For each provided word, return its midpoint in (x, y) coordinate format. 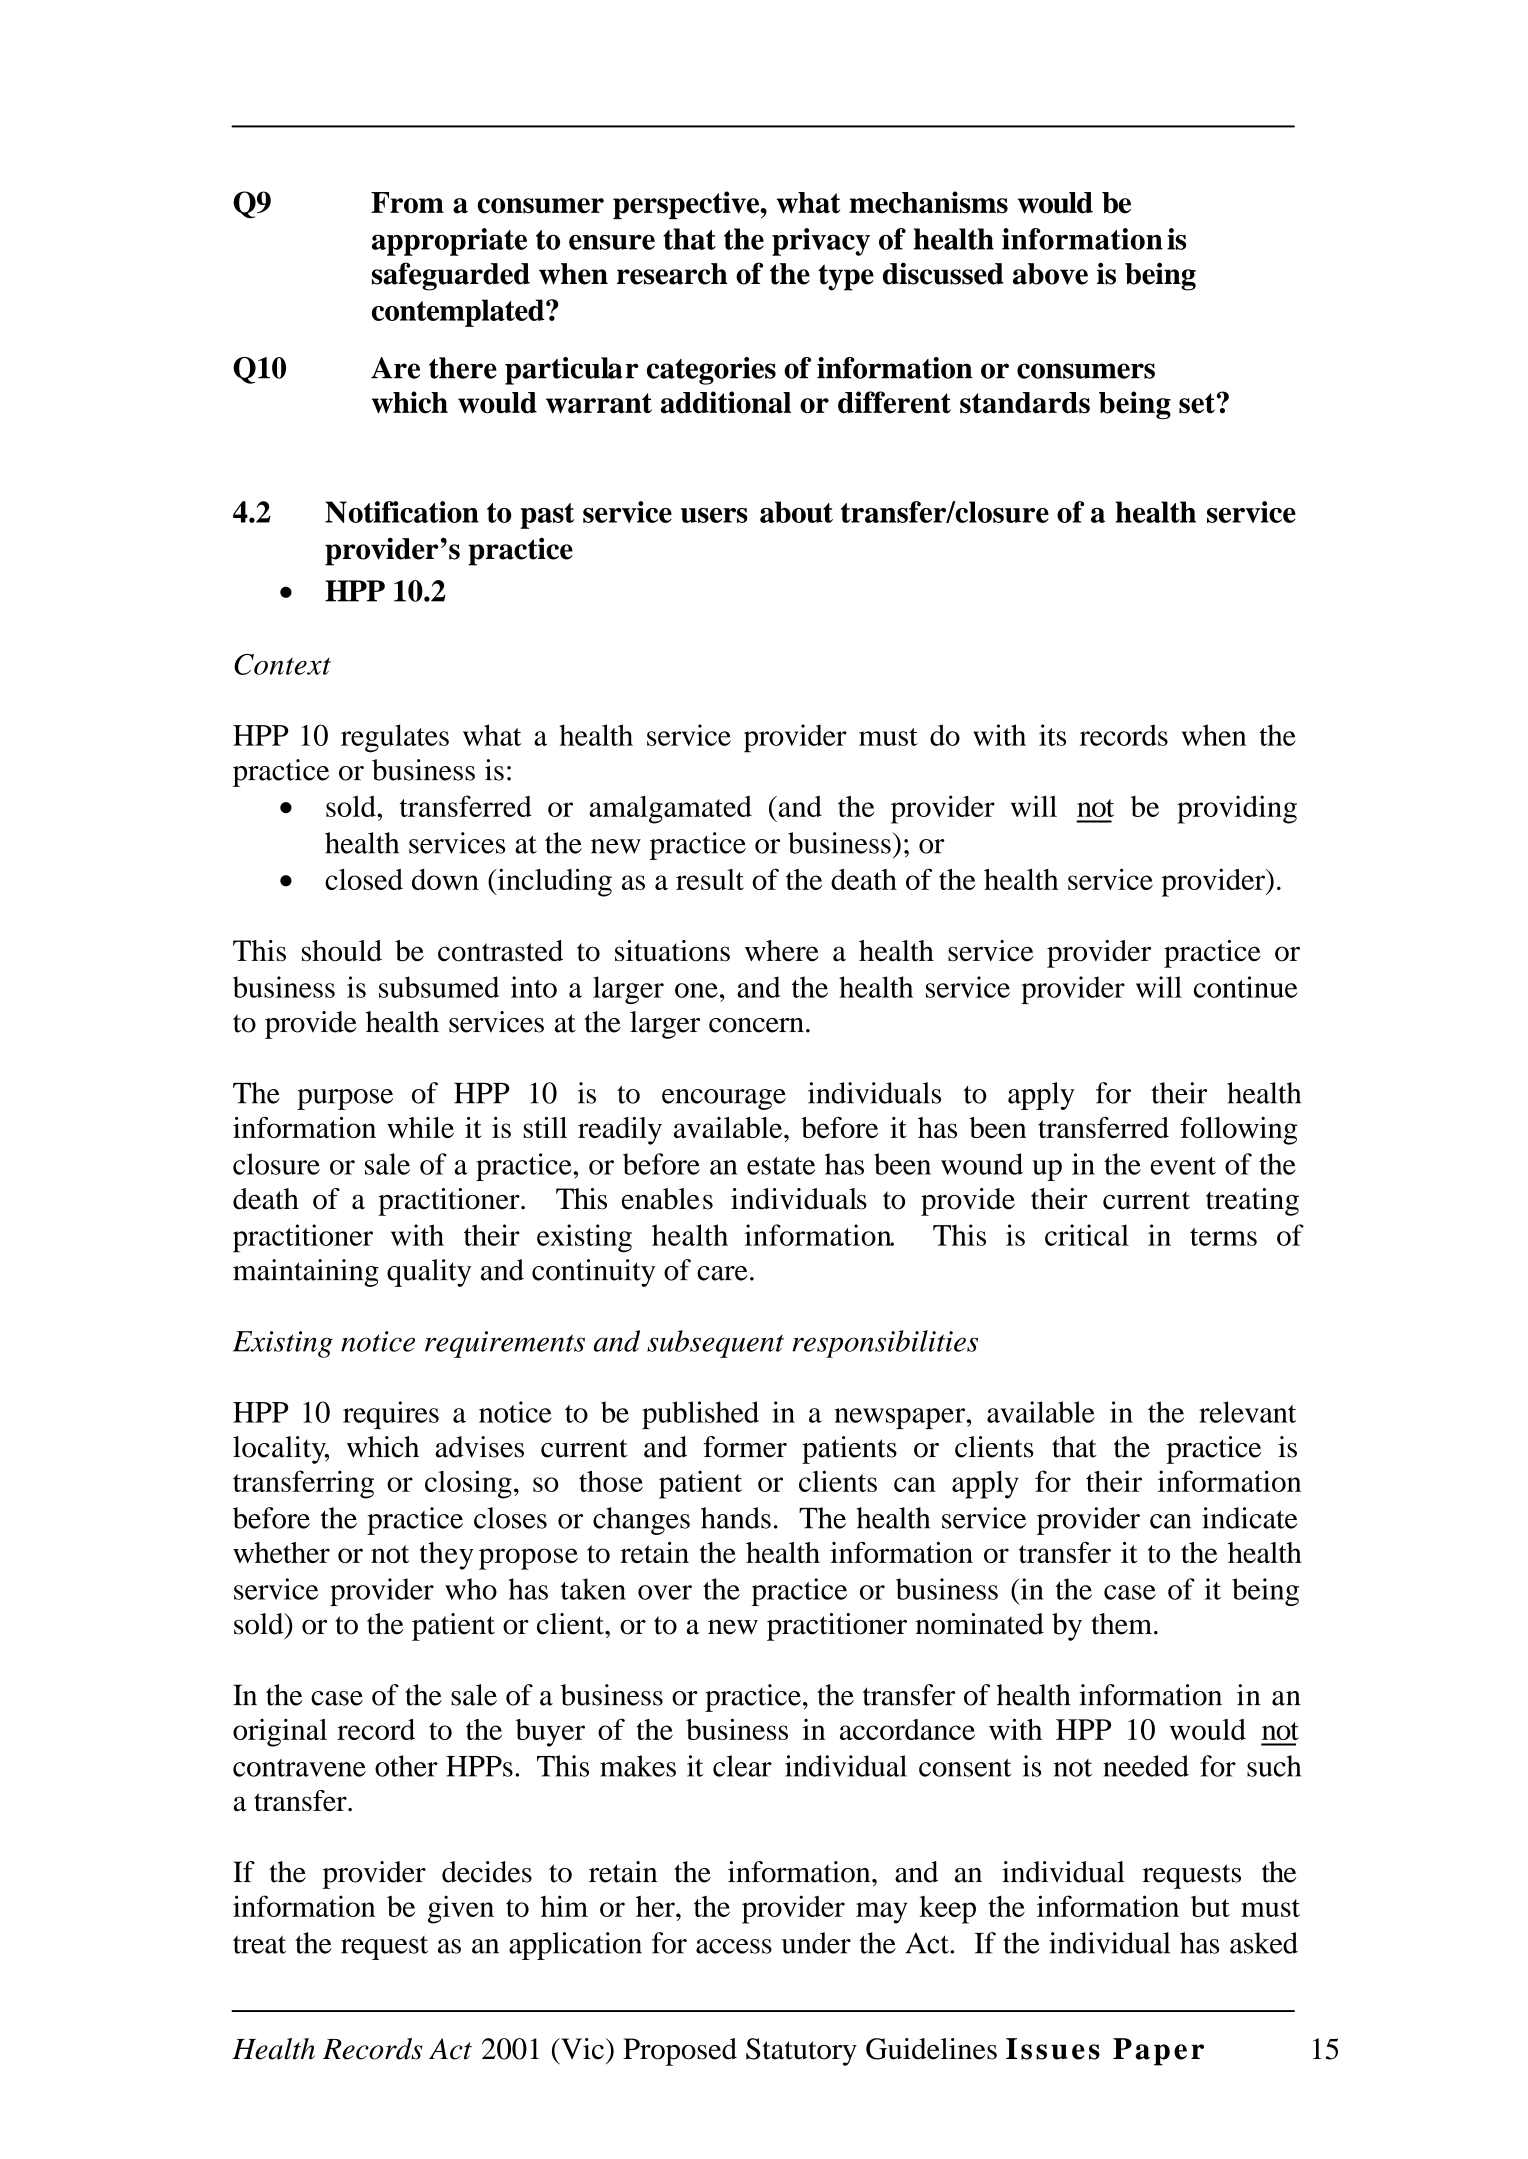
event (1183, 1166)
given (461, 1909)
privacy (821, 242)
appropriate (449, 242)
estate (781, 1166)
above (1050, 274)
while (420, 1127)
